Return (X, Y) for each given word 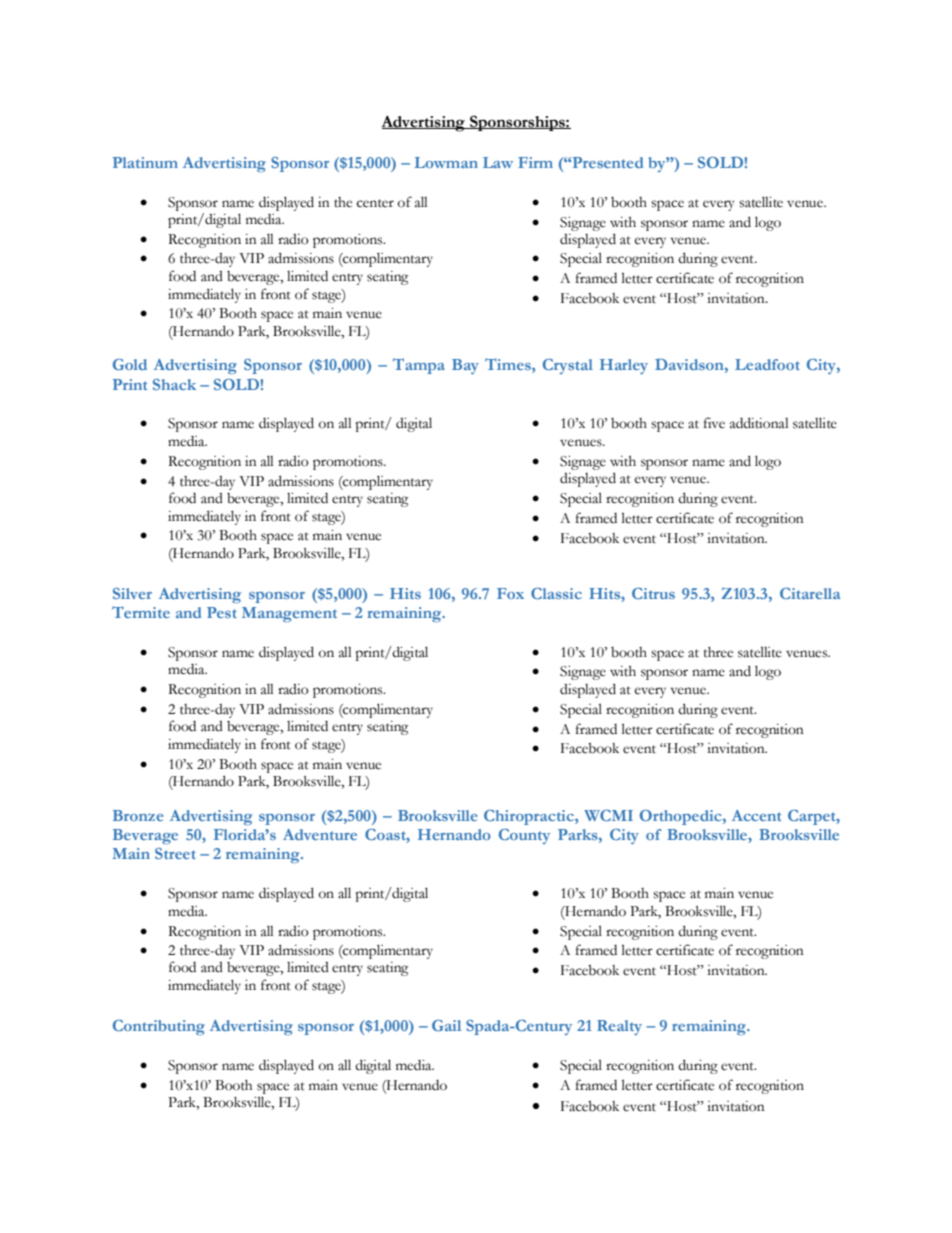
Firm (535, 162)
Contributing (159, 1027)
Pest (222, 612)
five (714, 423)
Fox (510, 593)
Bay (465, 366)
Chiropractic (530, 817)
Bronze (138, 815)
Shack (174, 384)
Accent (756, 815)
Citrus (653, 593)
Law (498, 162)
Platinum (145, 162)
